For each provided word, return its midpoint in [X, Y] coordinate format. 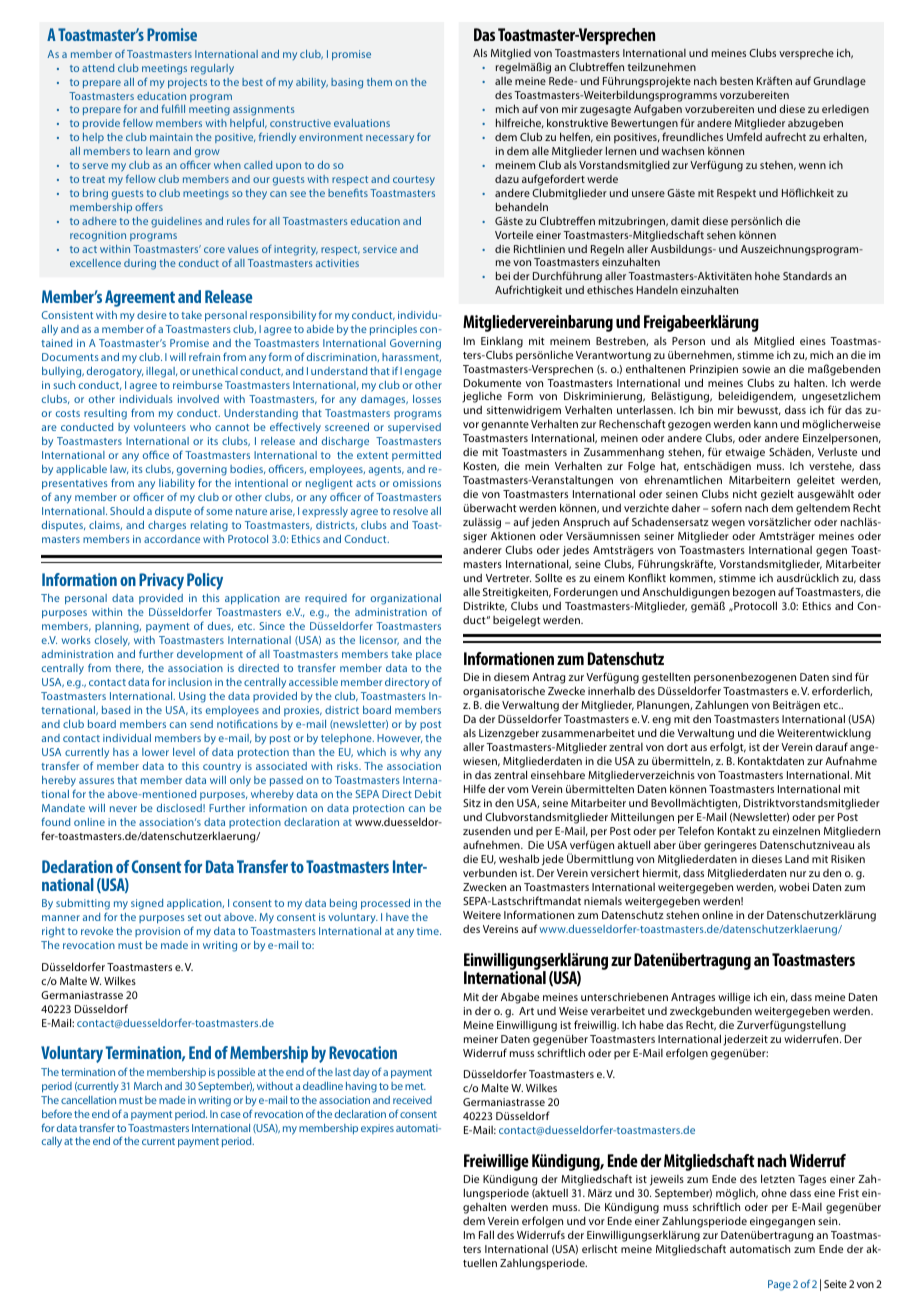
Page [779, 1285]
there [129, 668]
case [231, 1115]
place [429, 655]
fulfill [173, 108]
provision [157, 932]
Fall [486, 1234]
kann [765, 424]
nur [798, 874]
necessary [390, 139]
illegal [161, 372]
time [429, 931]
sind [842, 677]
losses [427, 399]
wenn [812, 166]
